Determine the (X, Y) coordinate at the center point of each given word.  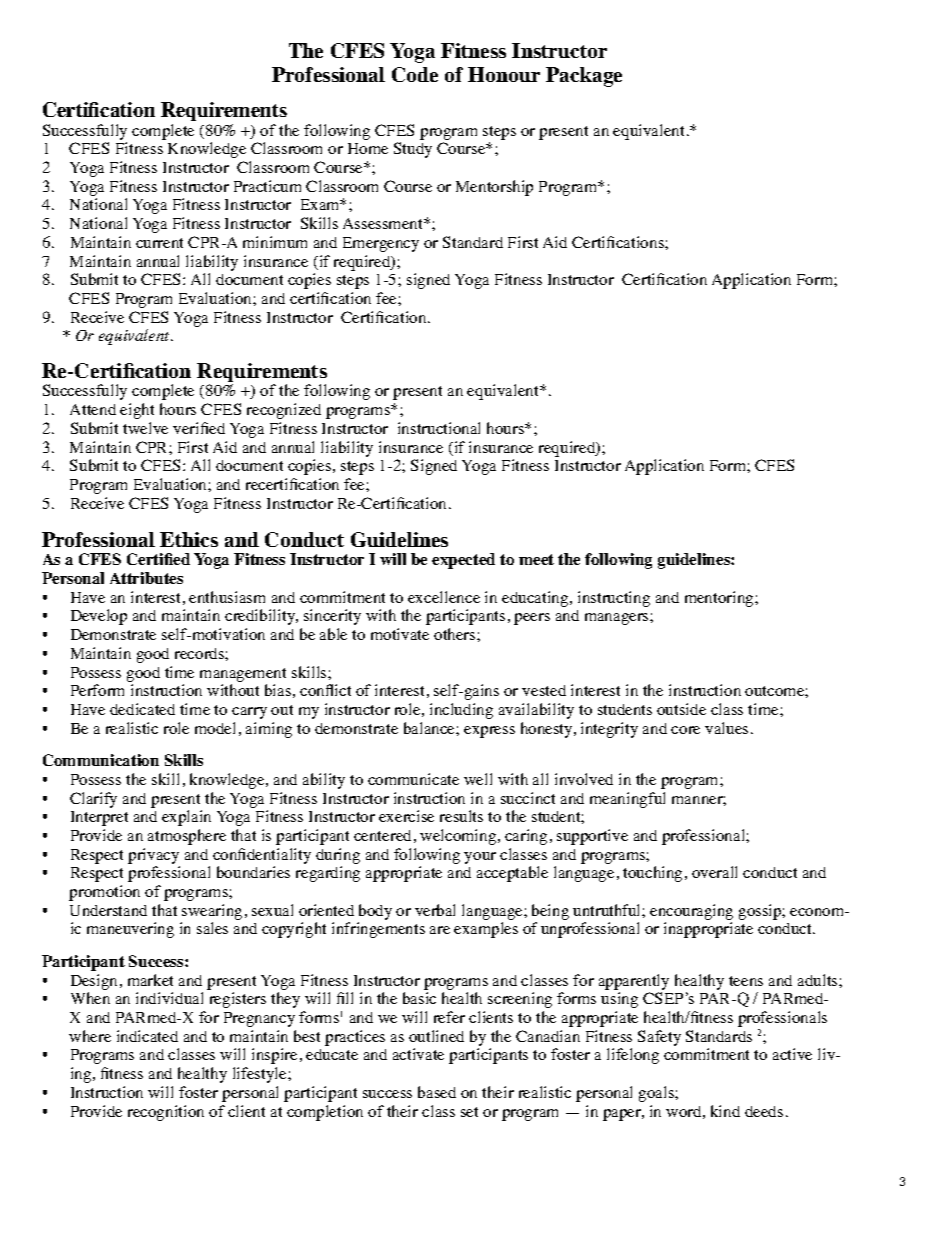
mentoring (720, 599)
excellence (444, 597)
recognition (166, 1113)
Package (584, 77)
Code (415, 74)
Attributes (146, 578)
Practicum (267, 186)
